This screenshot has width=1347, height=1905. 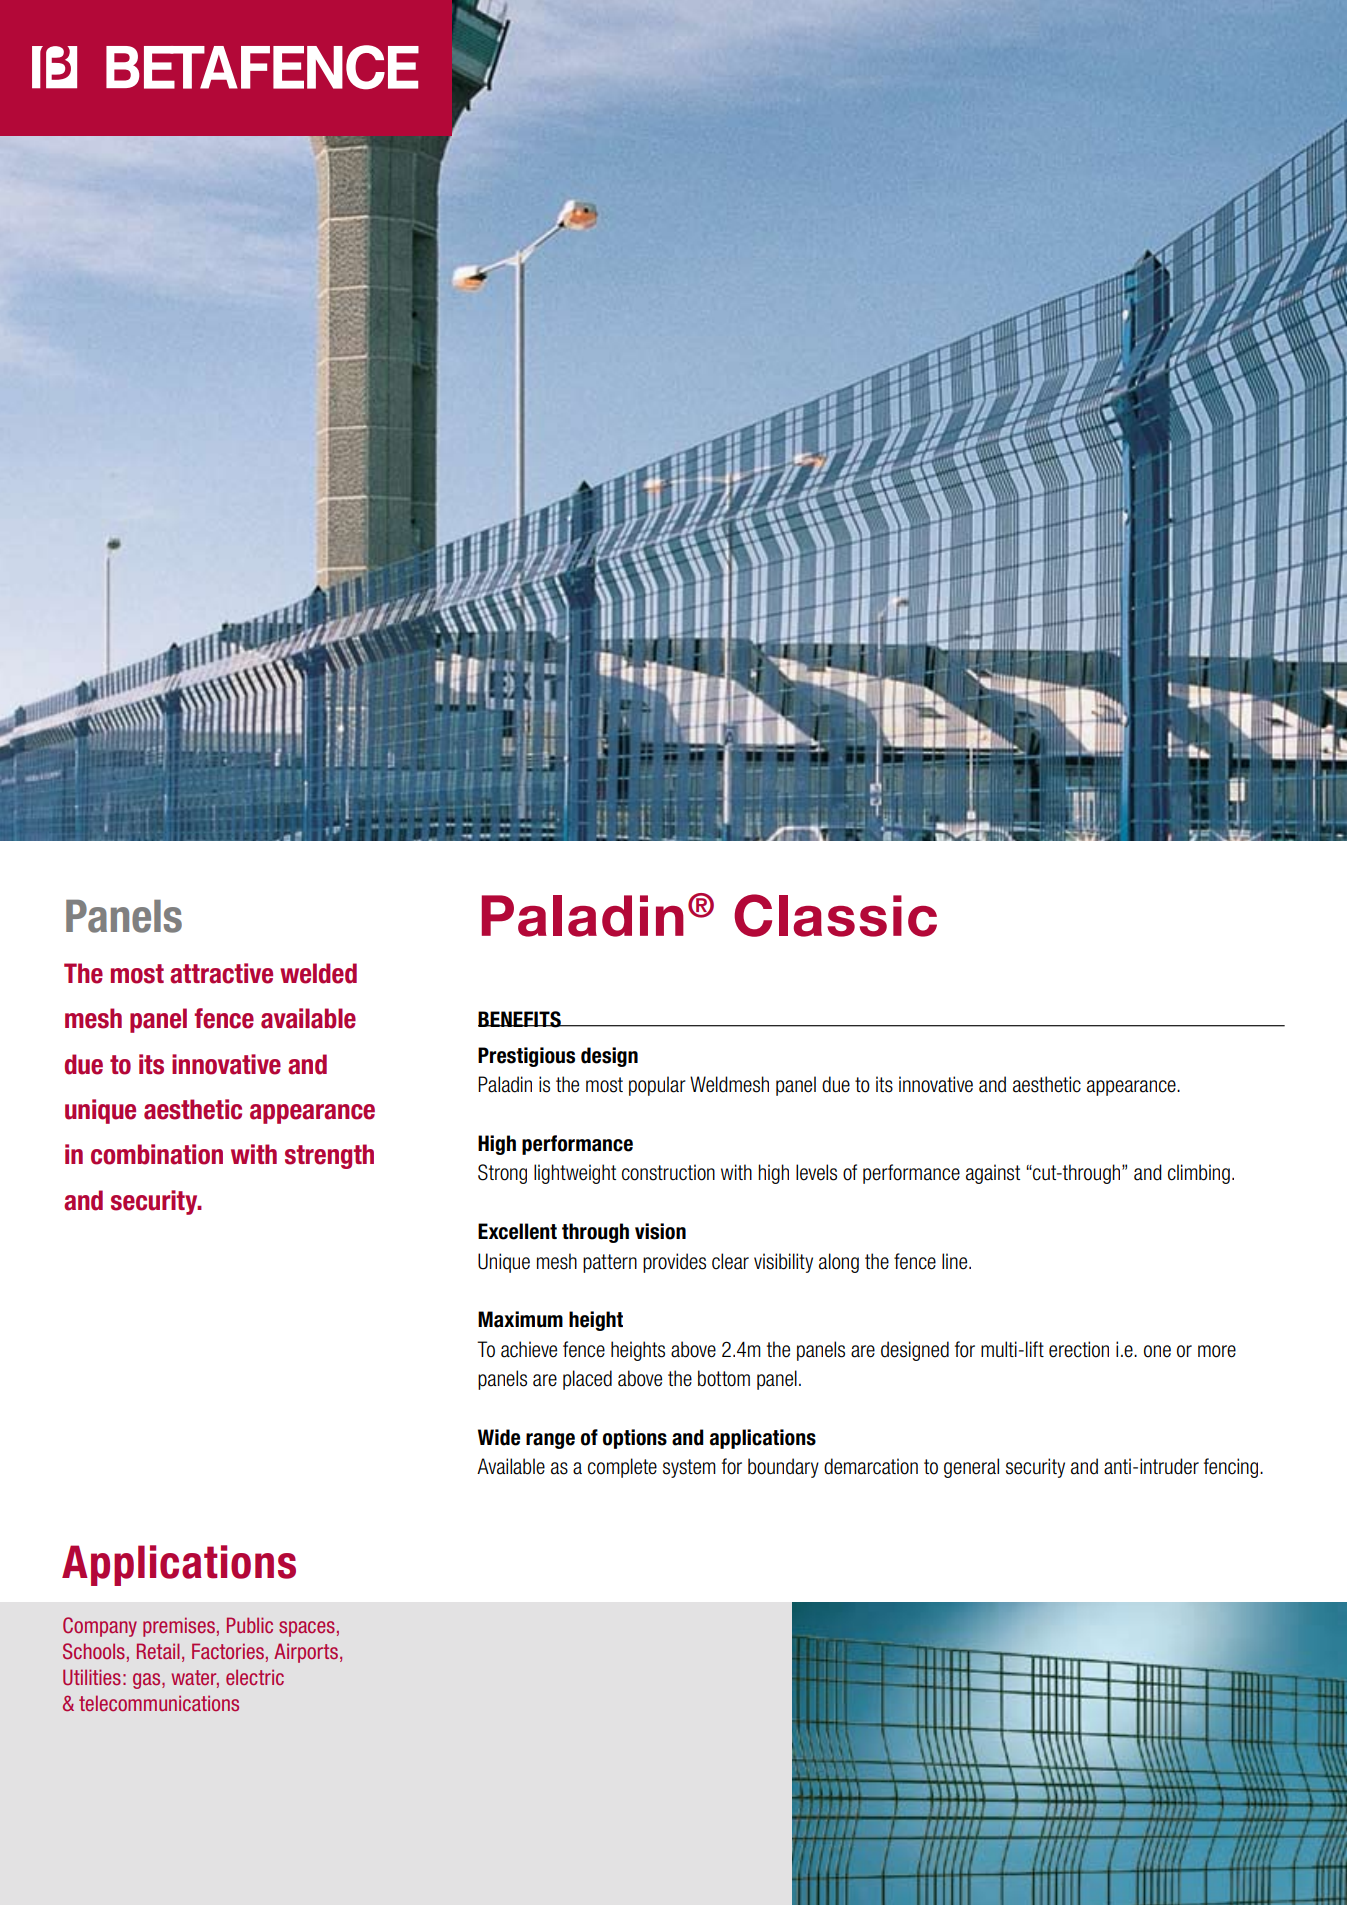 What do you see at coordinates (993, 1174) in the screenshot?
I see `against` at bounding box center [993, 1174].
